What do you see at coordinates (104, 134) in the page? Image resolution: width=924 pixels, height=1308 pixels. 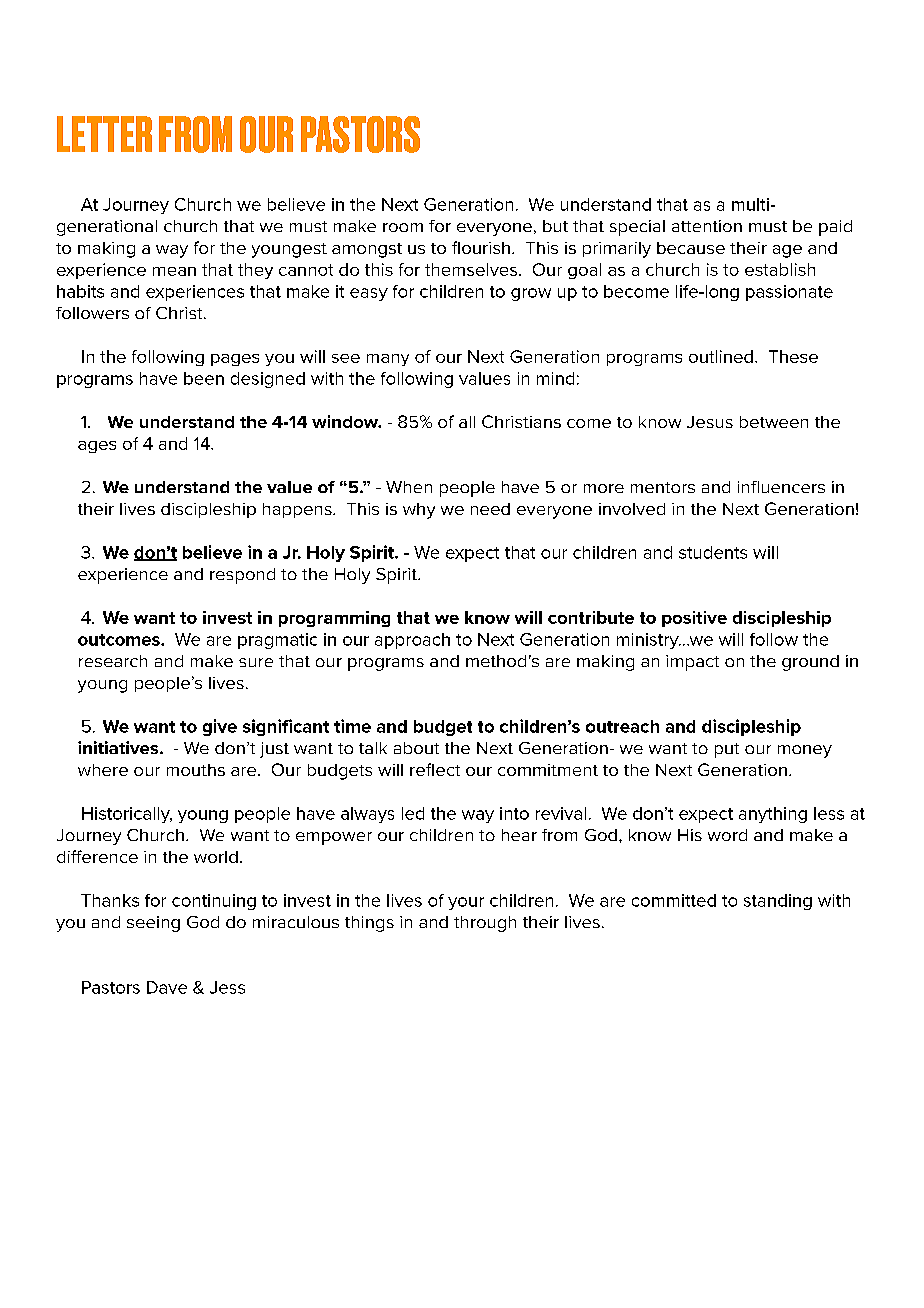 I see `LETTER` at bounding box center [104, 134].
